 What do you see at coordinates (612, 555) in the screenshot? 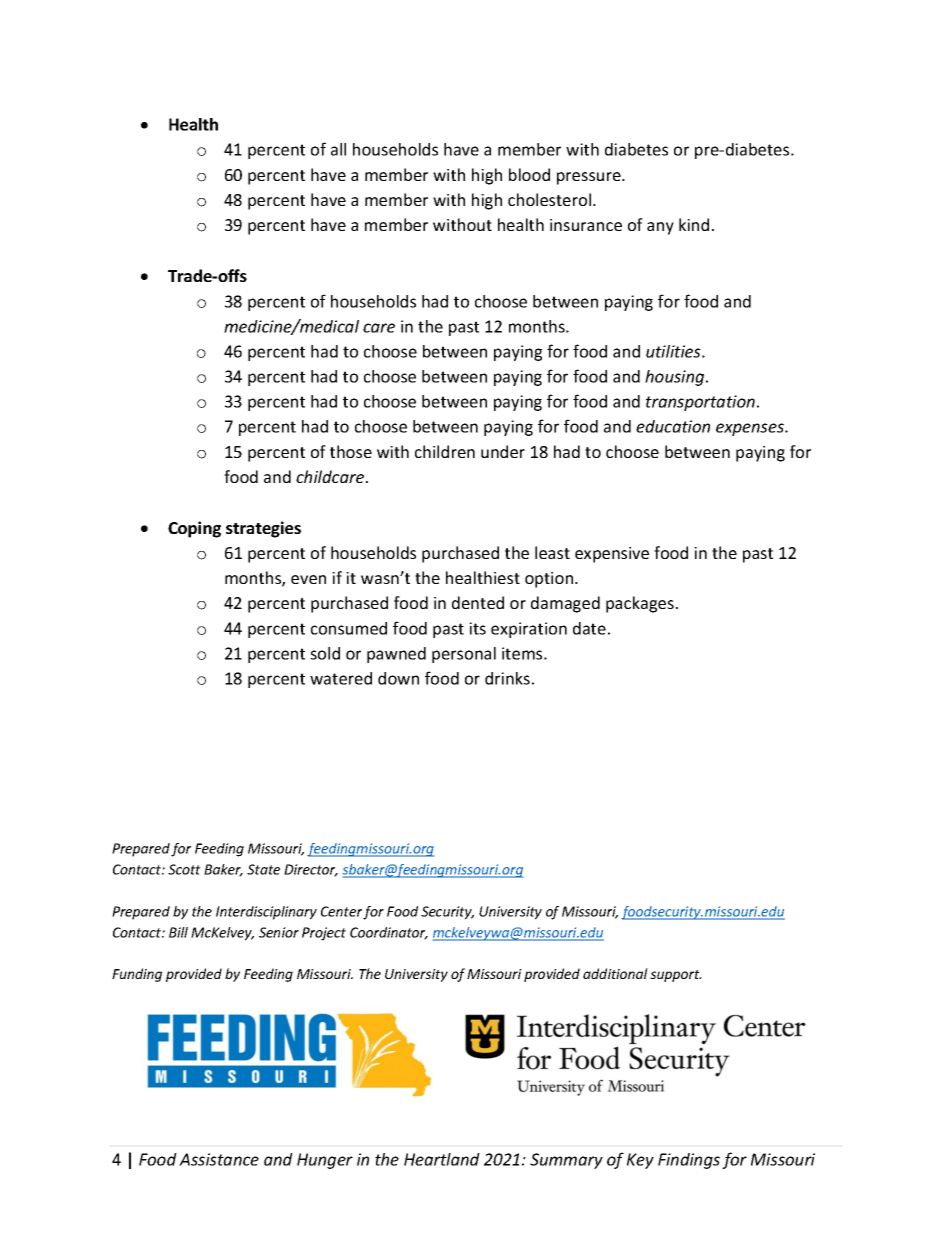
I see `expensive` at bounding box center [612, 555].
